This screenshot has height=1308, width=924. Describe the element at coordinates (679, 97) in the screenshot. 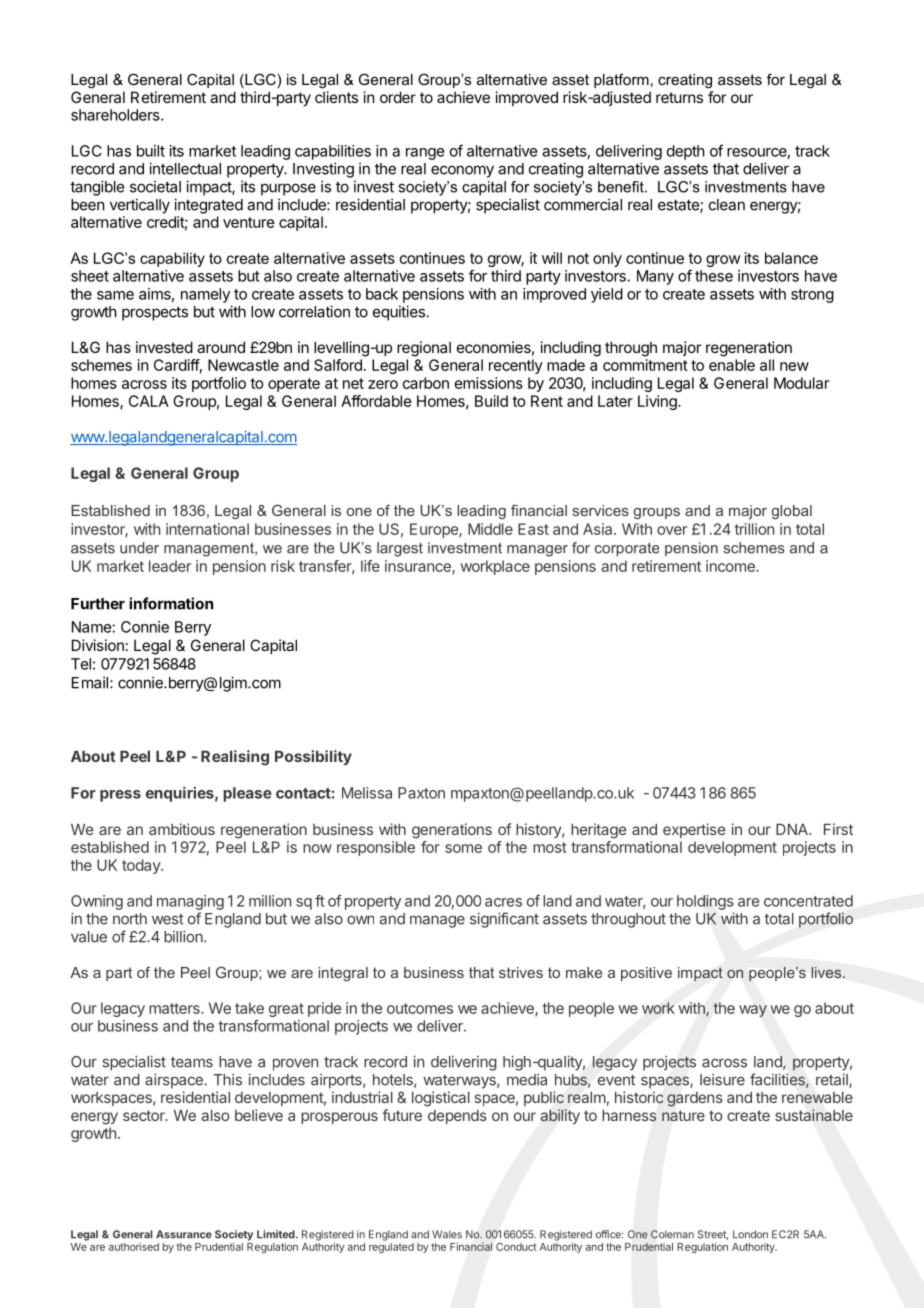

I see `returns` at that location.
